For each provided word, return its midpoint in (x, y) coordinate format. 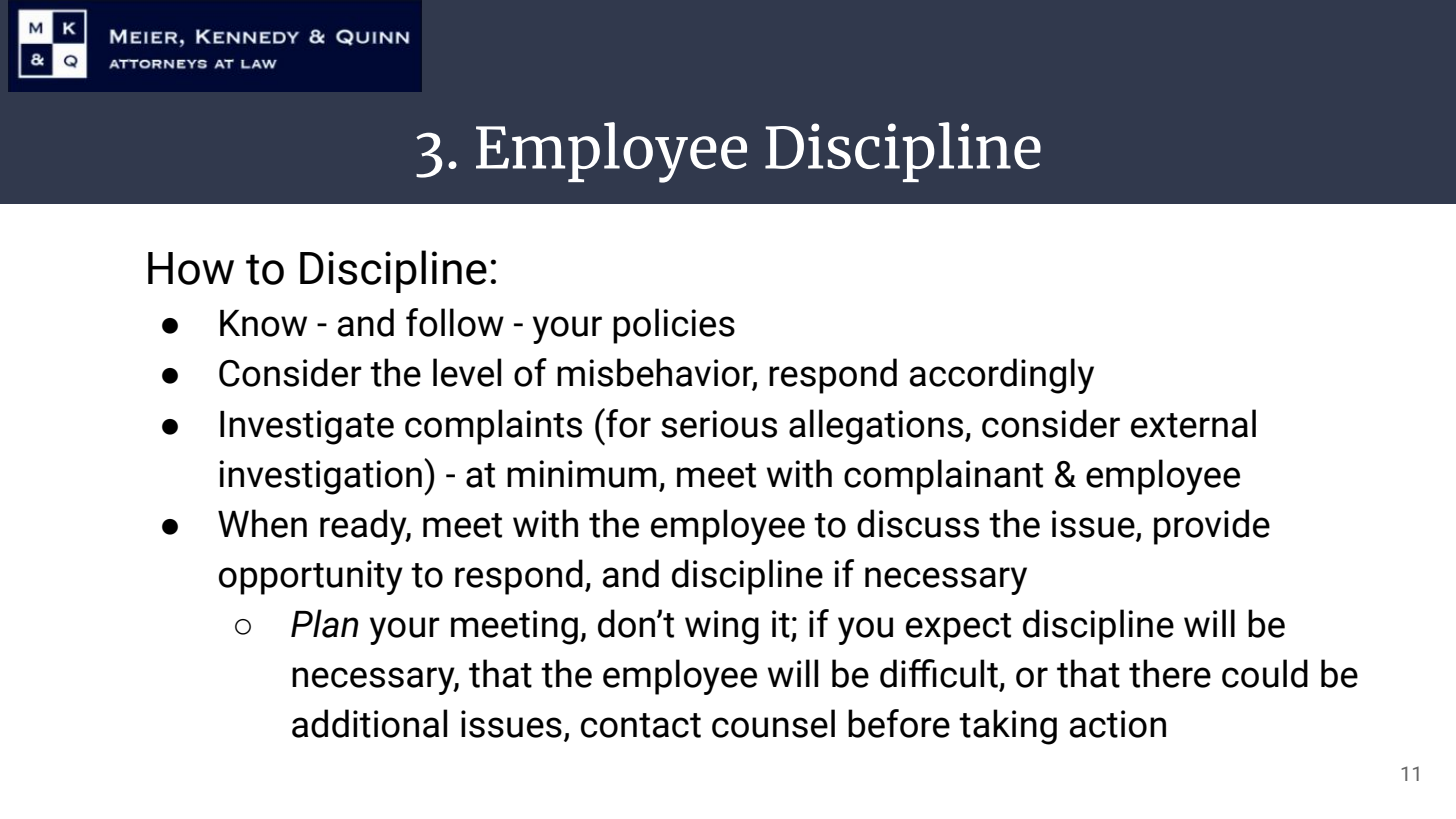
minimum (582, 474)
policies (674, 326)
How (191, 268)
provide (1212, 527)
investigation (320, 477)
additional (369, 723)
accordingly (1002, 376)
